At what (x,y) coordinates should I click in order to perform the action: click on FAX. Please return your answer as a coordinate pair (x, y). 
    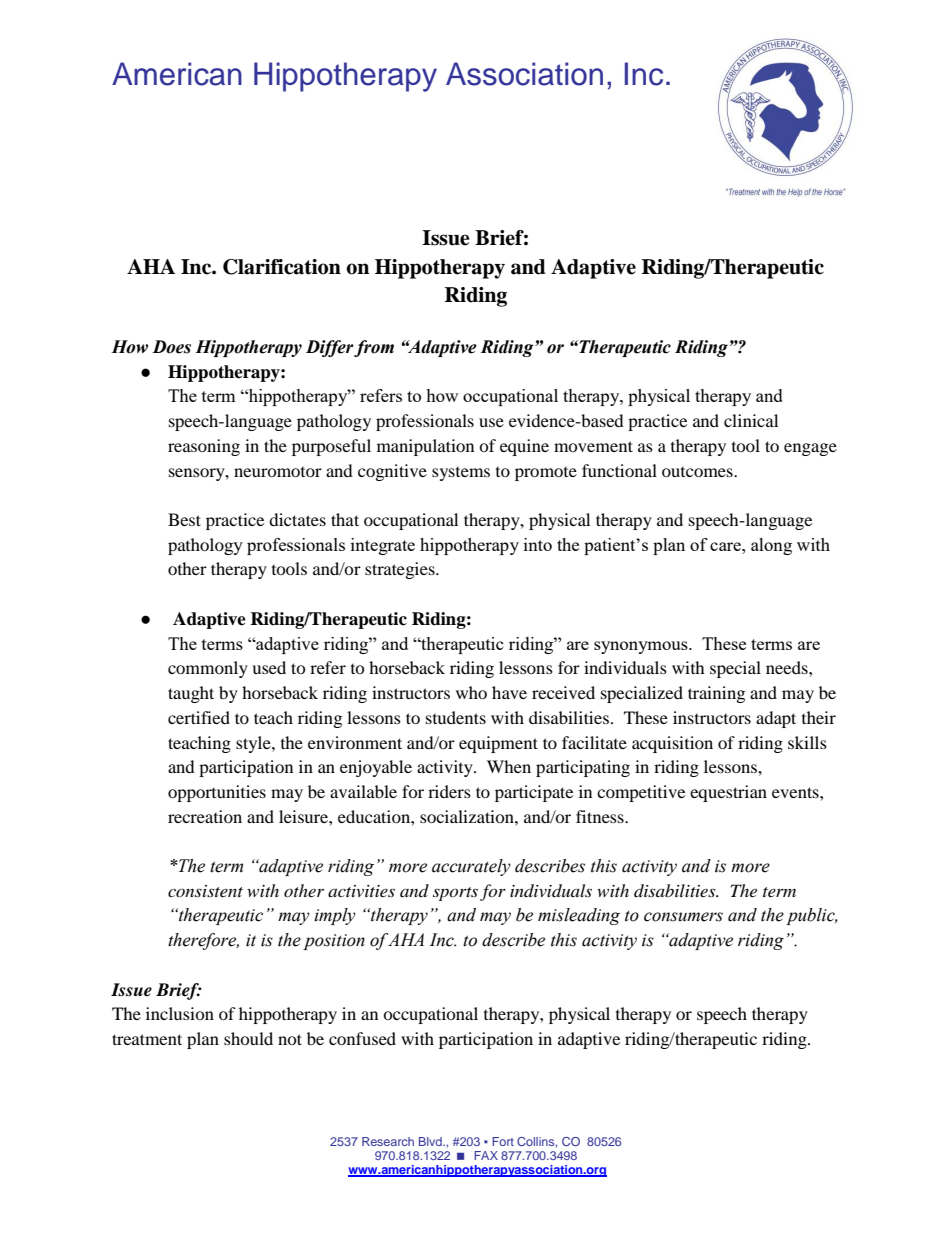
    Looking at the image, I should click on (486, 1155).
